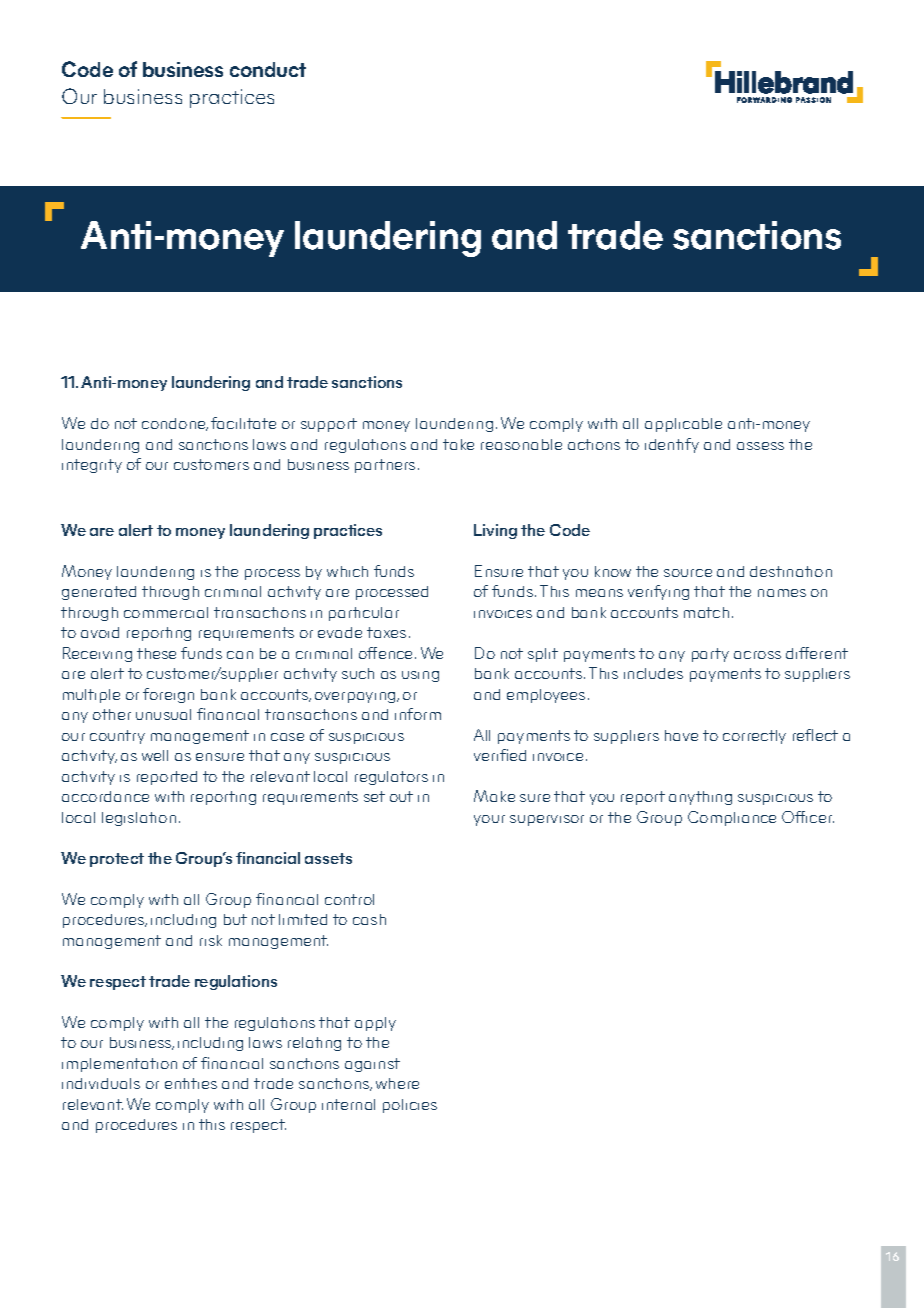 The image size is (924, 1308). Describe the element at coordinates (268, 69) in the document. I see `conduct` at that location.
